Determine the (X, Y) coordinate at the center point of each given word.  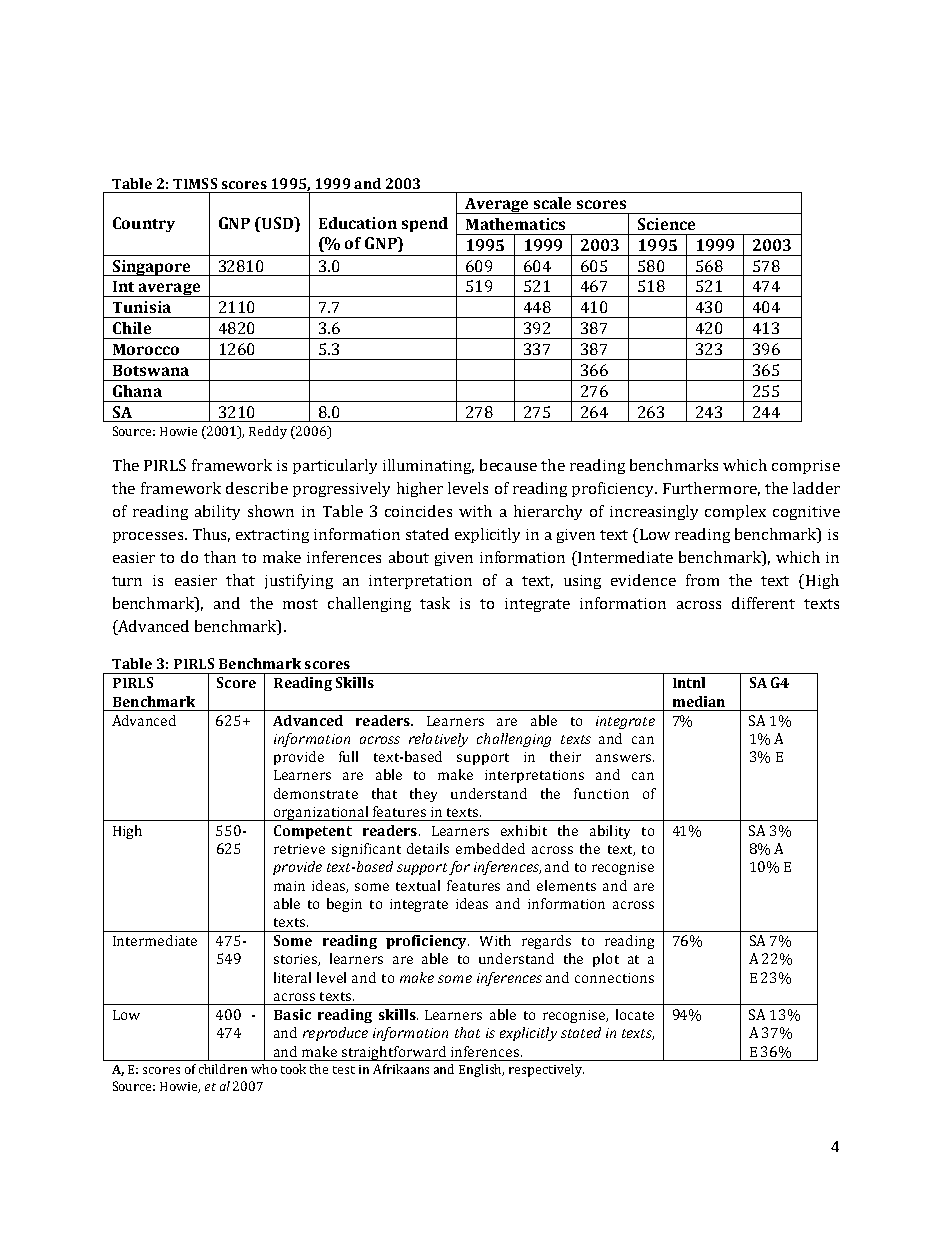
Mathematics (515, 224)
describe (257, 488)
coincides (418, 511)
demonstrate (316, 793)
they (423, 795)
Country (144, 224)
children (223, 1069)
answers (623, 758)
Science (666, 224)
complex (735, 512)
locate (635, 1014)
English (481, 1070)
